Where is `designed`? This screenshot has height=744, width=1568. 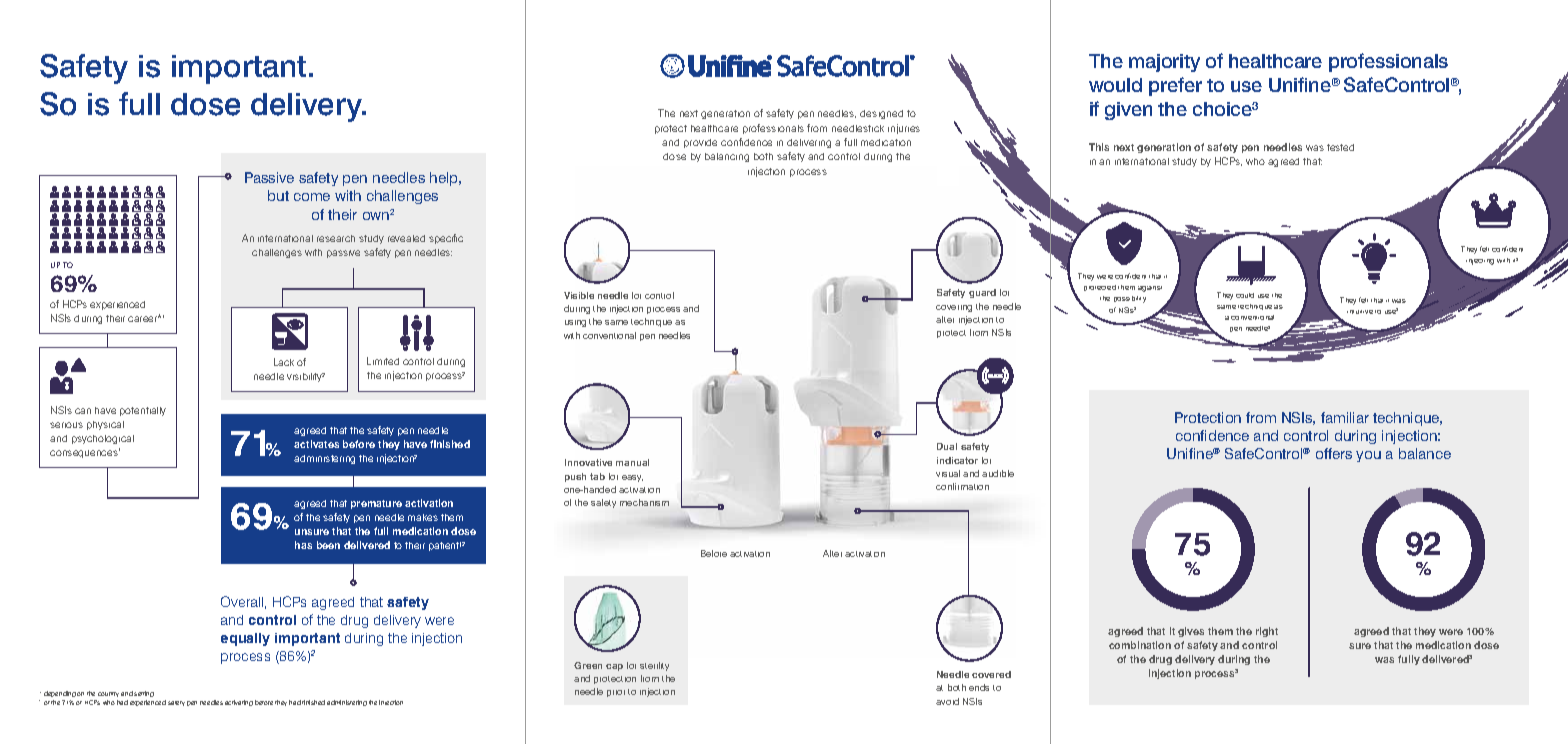
designed is located at coordinates (881, 114).
